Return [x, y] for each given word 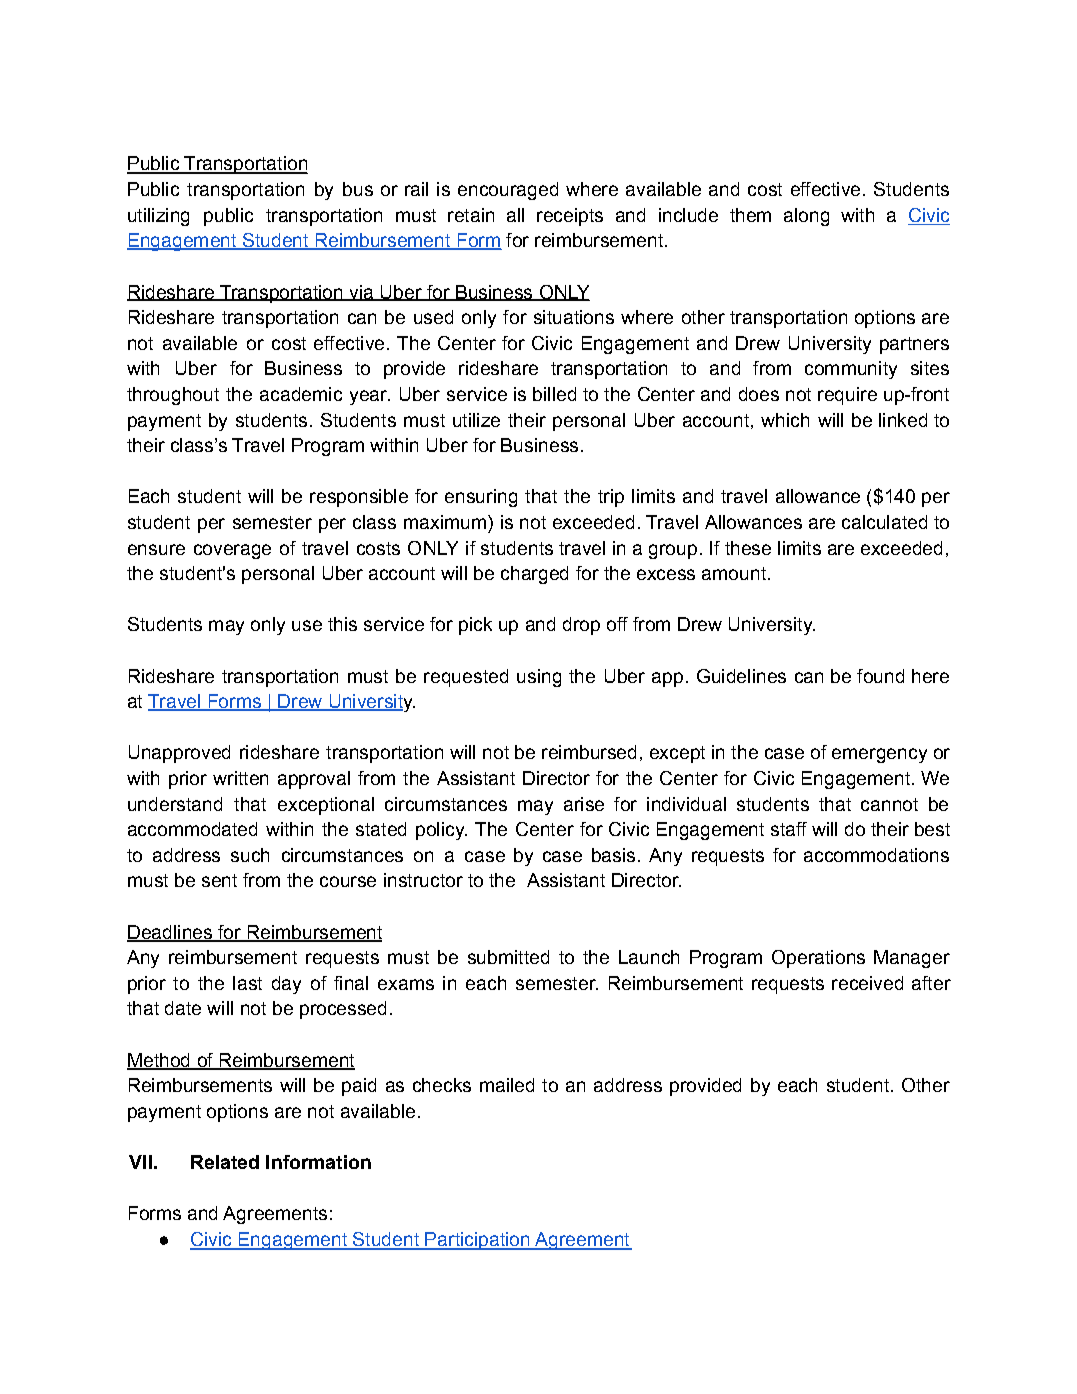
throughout [173, 396]
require [847, 396]
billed [554, 394]
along [806, 217]
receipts [570, 217]
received [867, 983]
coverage [232, 551]
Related [225, 1162]
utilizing [158, 217]
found [880, 676]
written [240, 778]
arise [584, 804]
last [247, 983]
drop [581, 626]
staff [789, 829]
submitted [508, 957]
